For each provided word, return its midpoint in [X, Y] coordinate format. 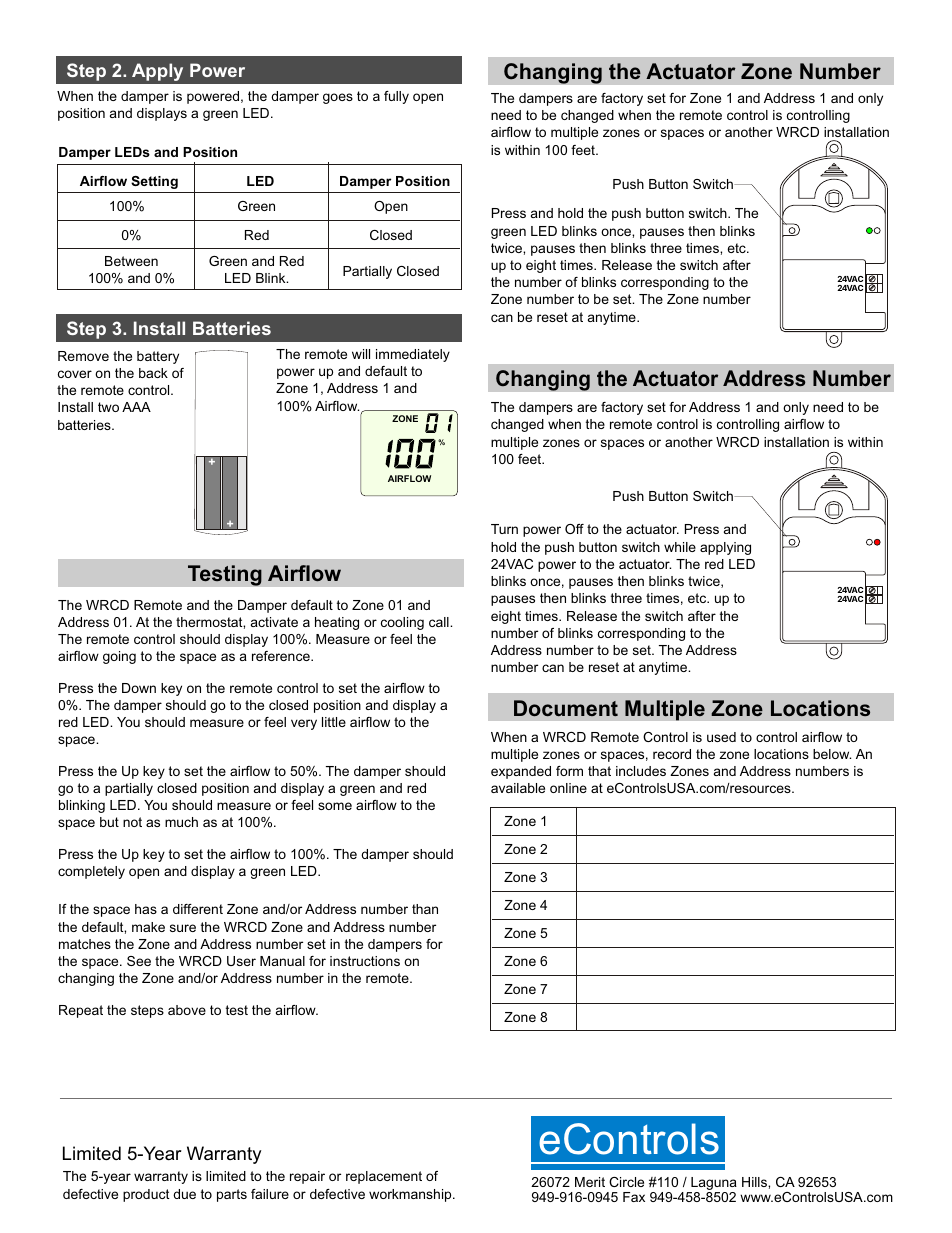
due [184, 1194]
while [680, 547]
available [518, 788]
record [672, 754]
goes [338, 98]
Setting [154, 182]
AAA [136, 407]
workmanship [411, 1195]
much [181, 822]
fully [396, 97]
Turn [504, 529]
